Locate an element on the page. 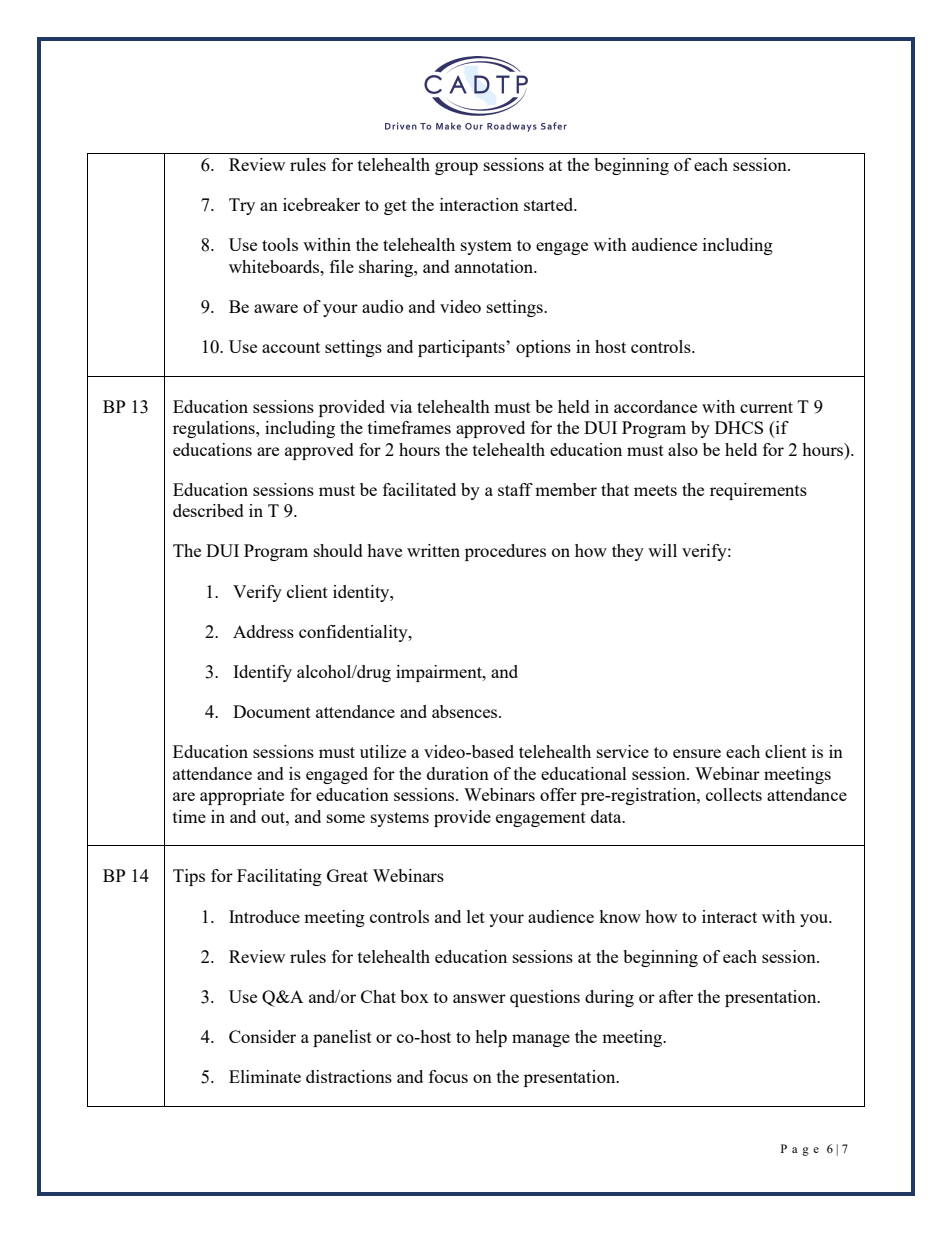 The image size is (952, 1233). described is located at coordinates (208, 510).
